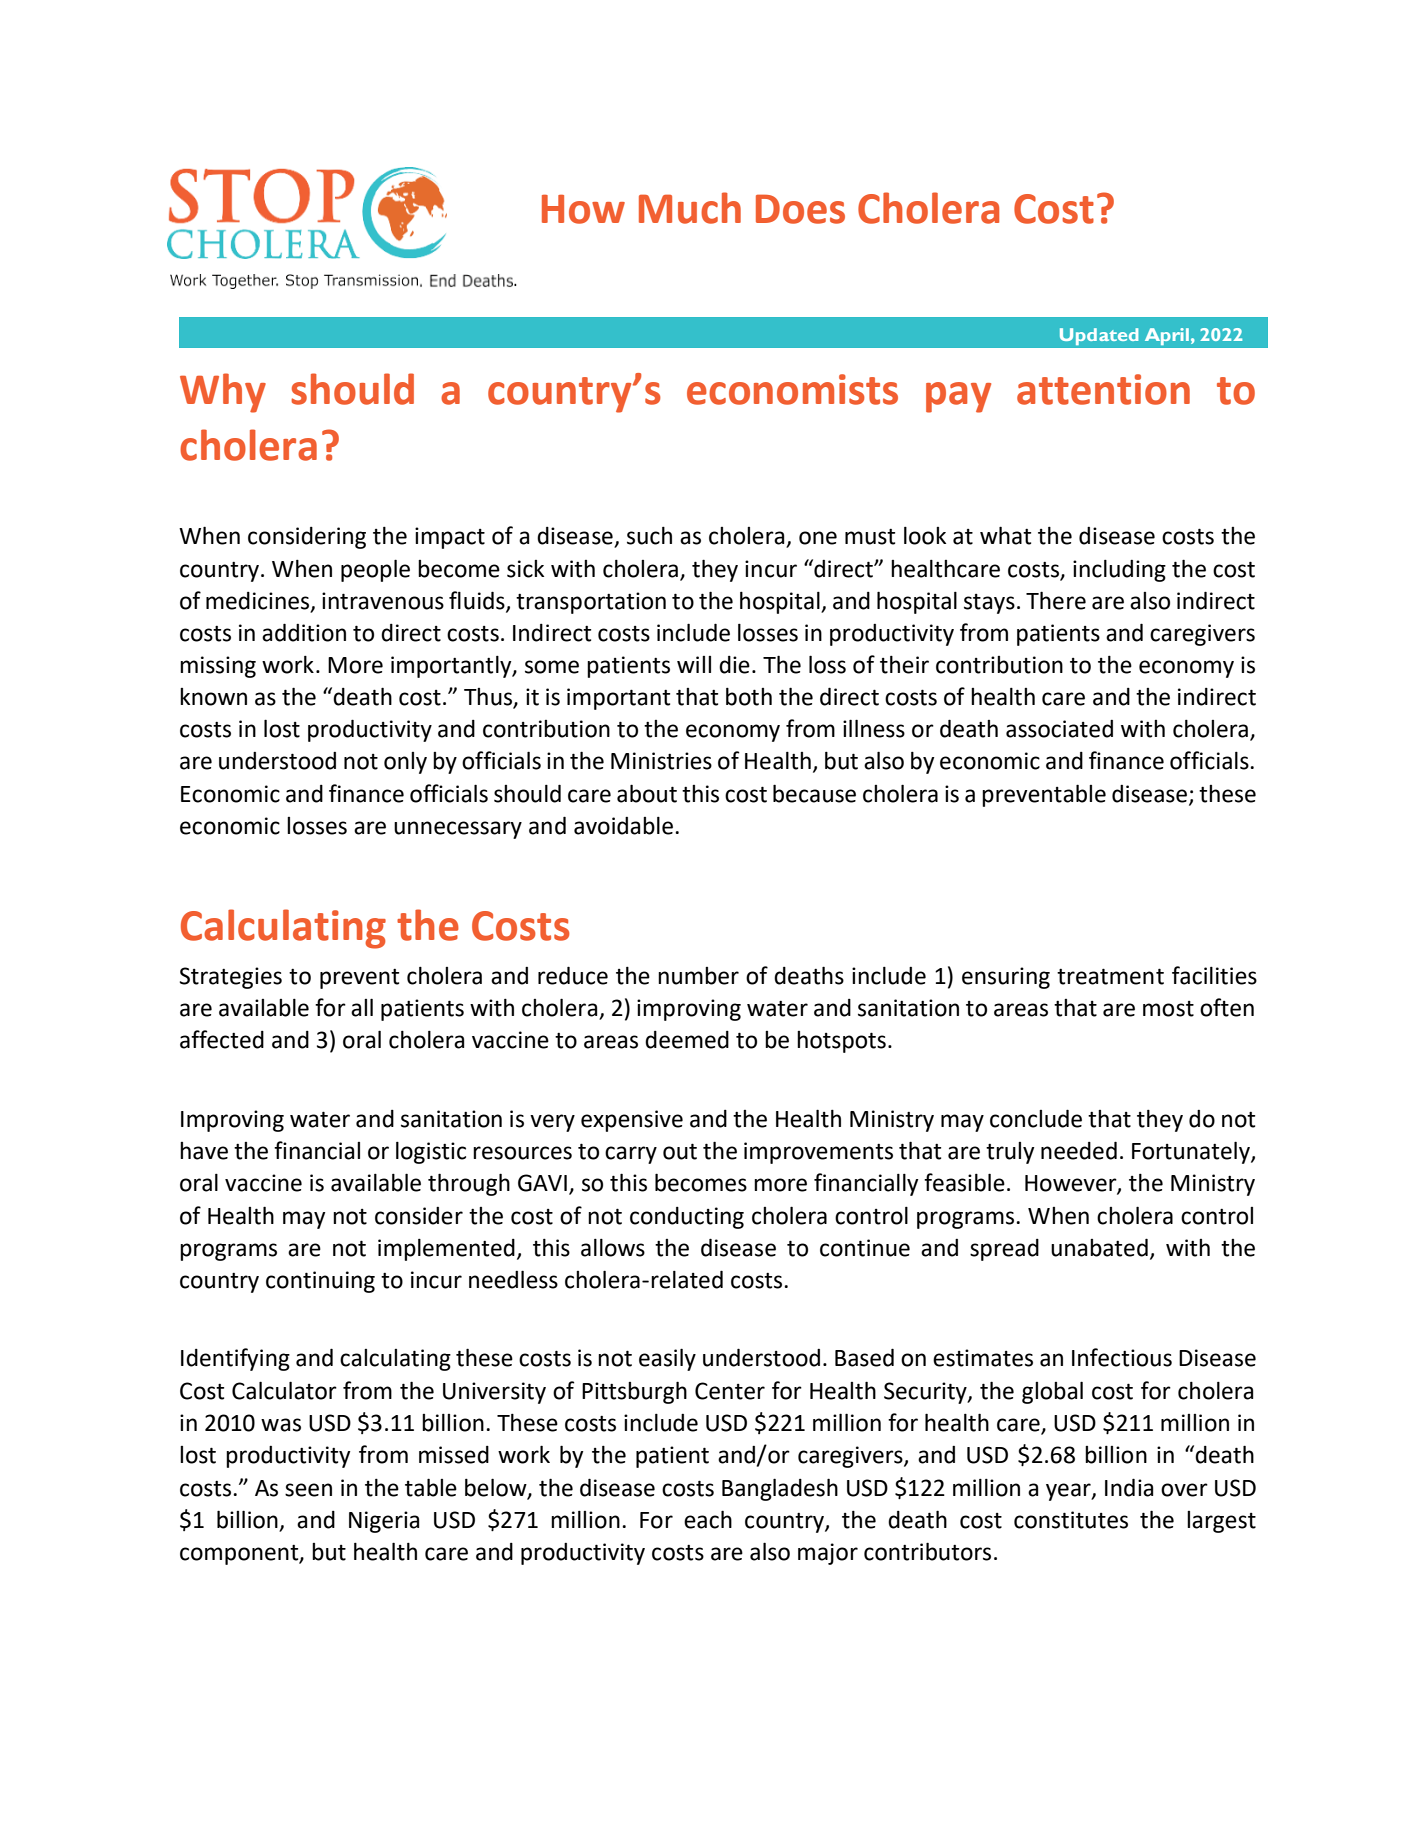 Image resolution: width=1424 pixels, height=1843 pixels. Describe the element at coordinates (1059, 729) in the screenshot. I see `associated` at that location.
